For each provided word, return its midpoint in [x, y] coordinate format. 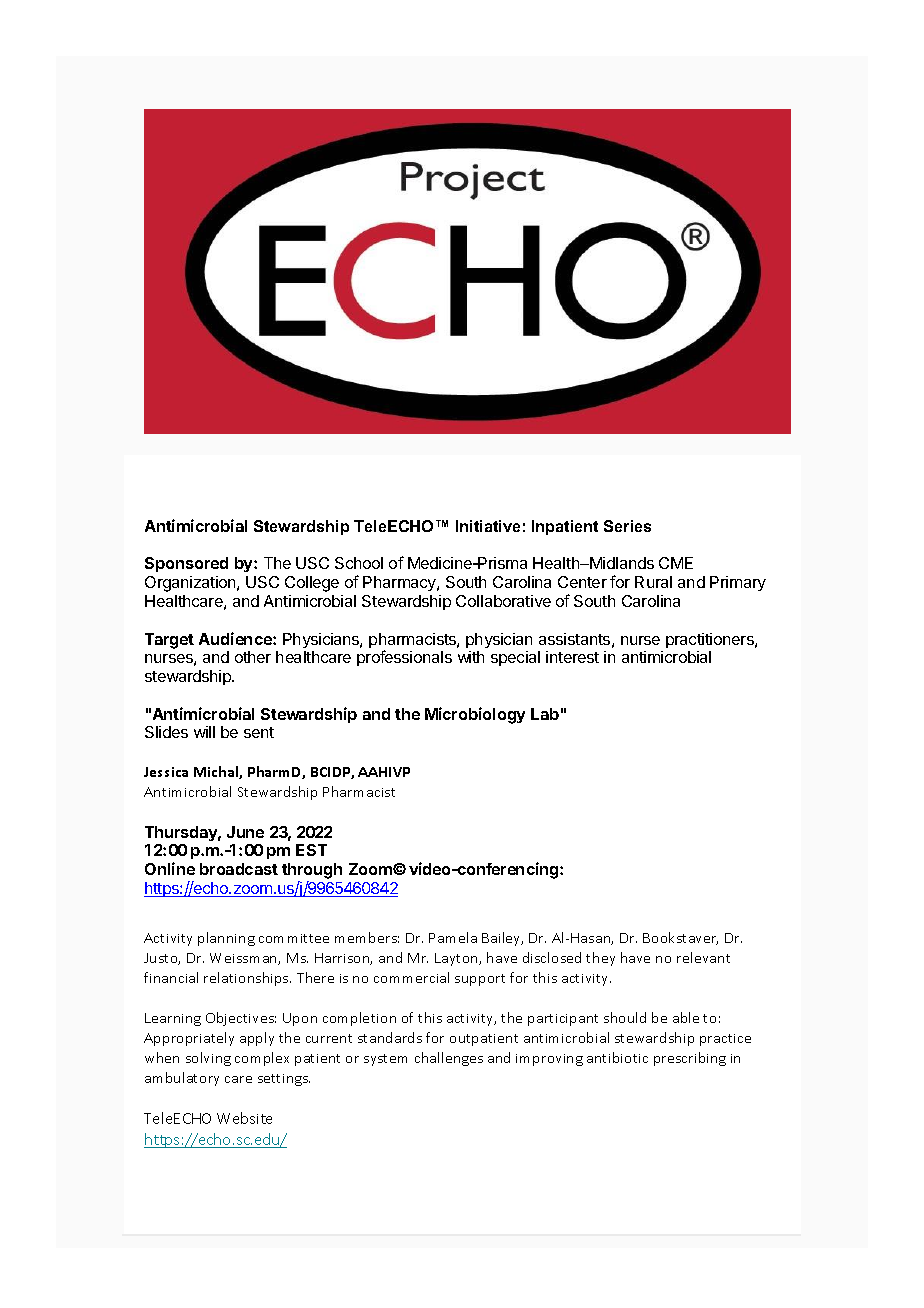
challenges [449, 1059]
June [245, 832]
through [312, 872]
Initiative [488, 526]
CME [676, 563]
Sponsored [186, 564]
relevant [703, 957]
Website [244, 1118]
